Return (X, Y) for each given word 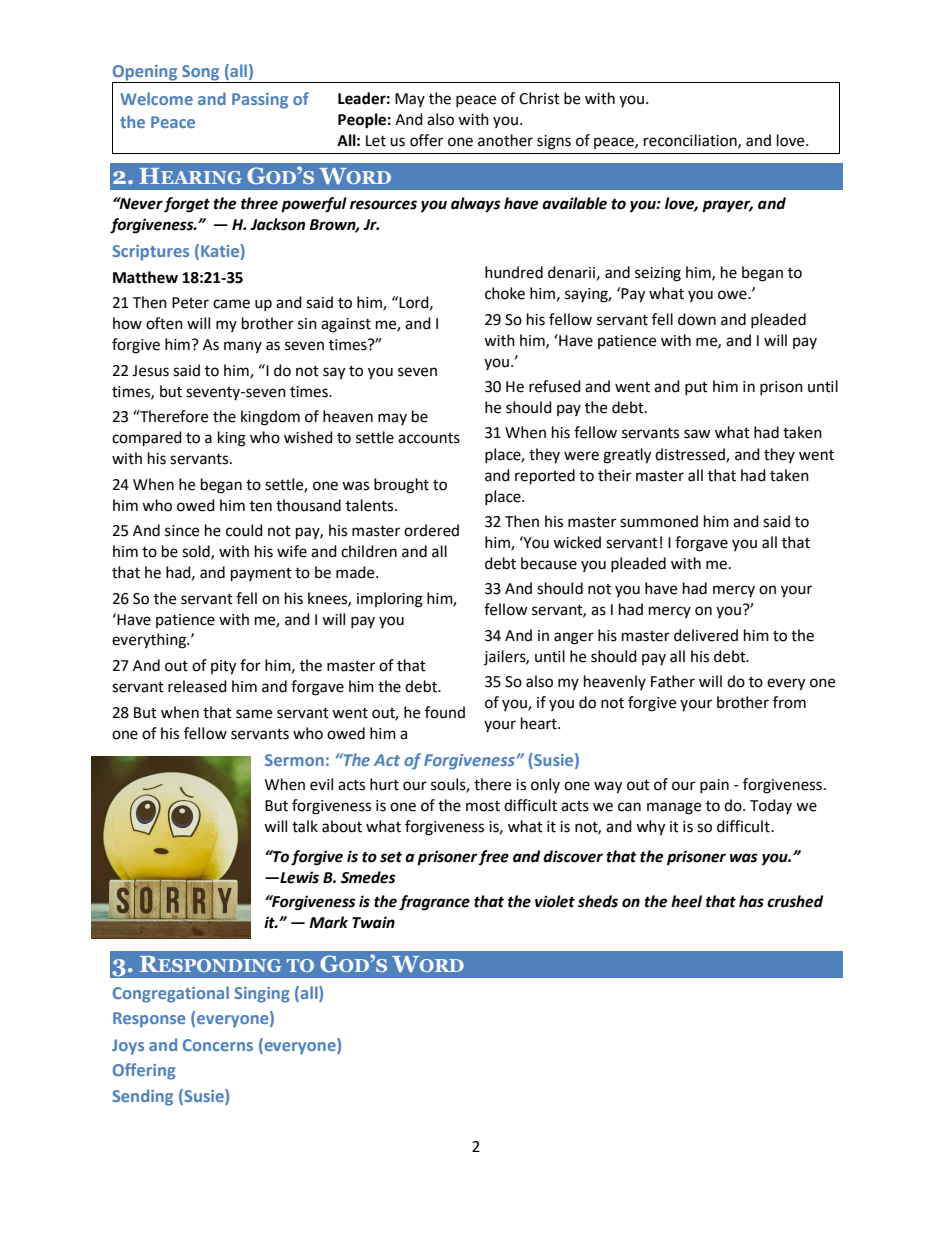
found (445, 712)
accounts (429, 438)
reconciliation (691, 141)
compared (147, 439)
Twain (373, 922)
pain (714, 786)
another (505, 140)
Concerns (218, 1045)
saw (697, 434)
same (254, 714)
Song (201, 74)
